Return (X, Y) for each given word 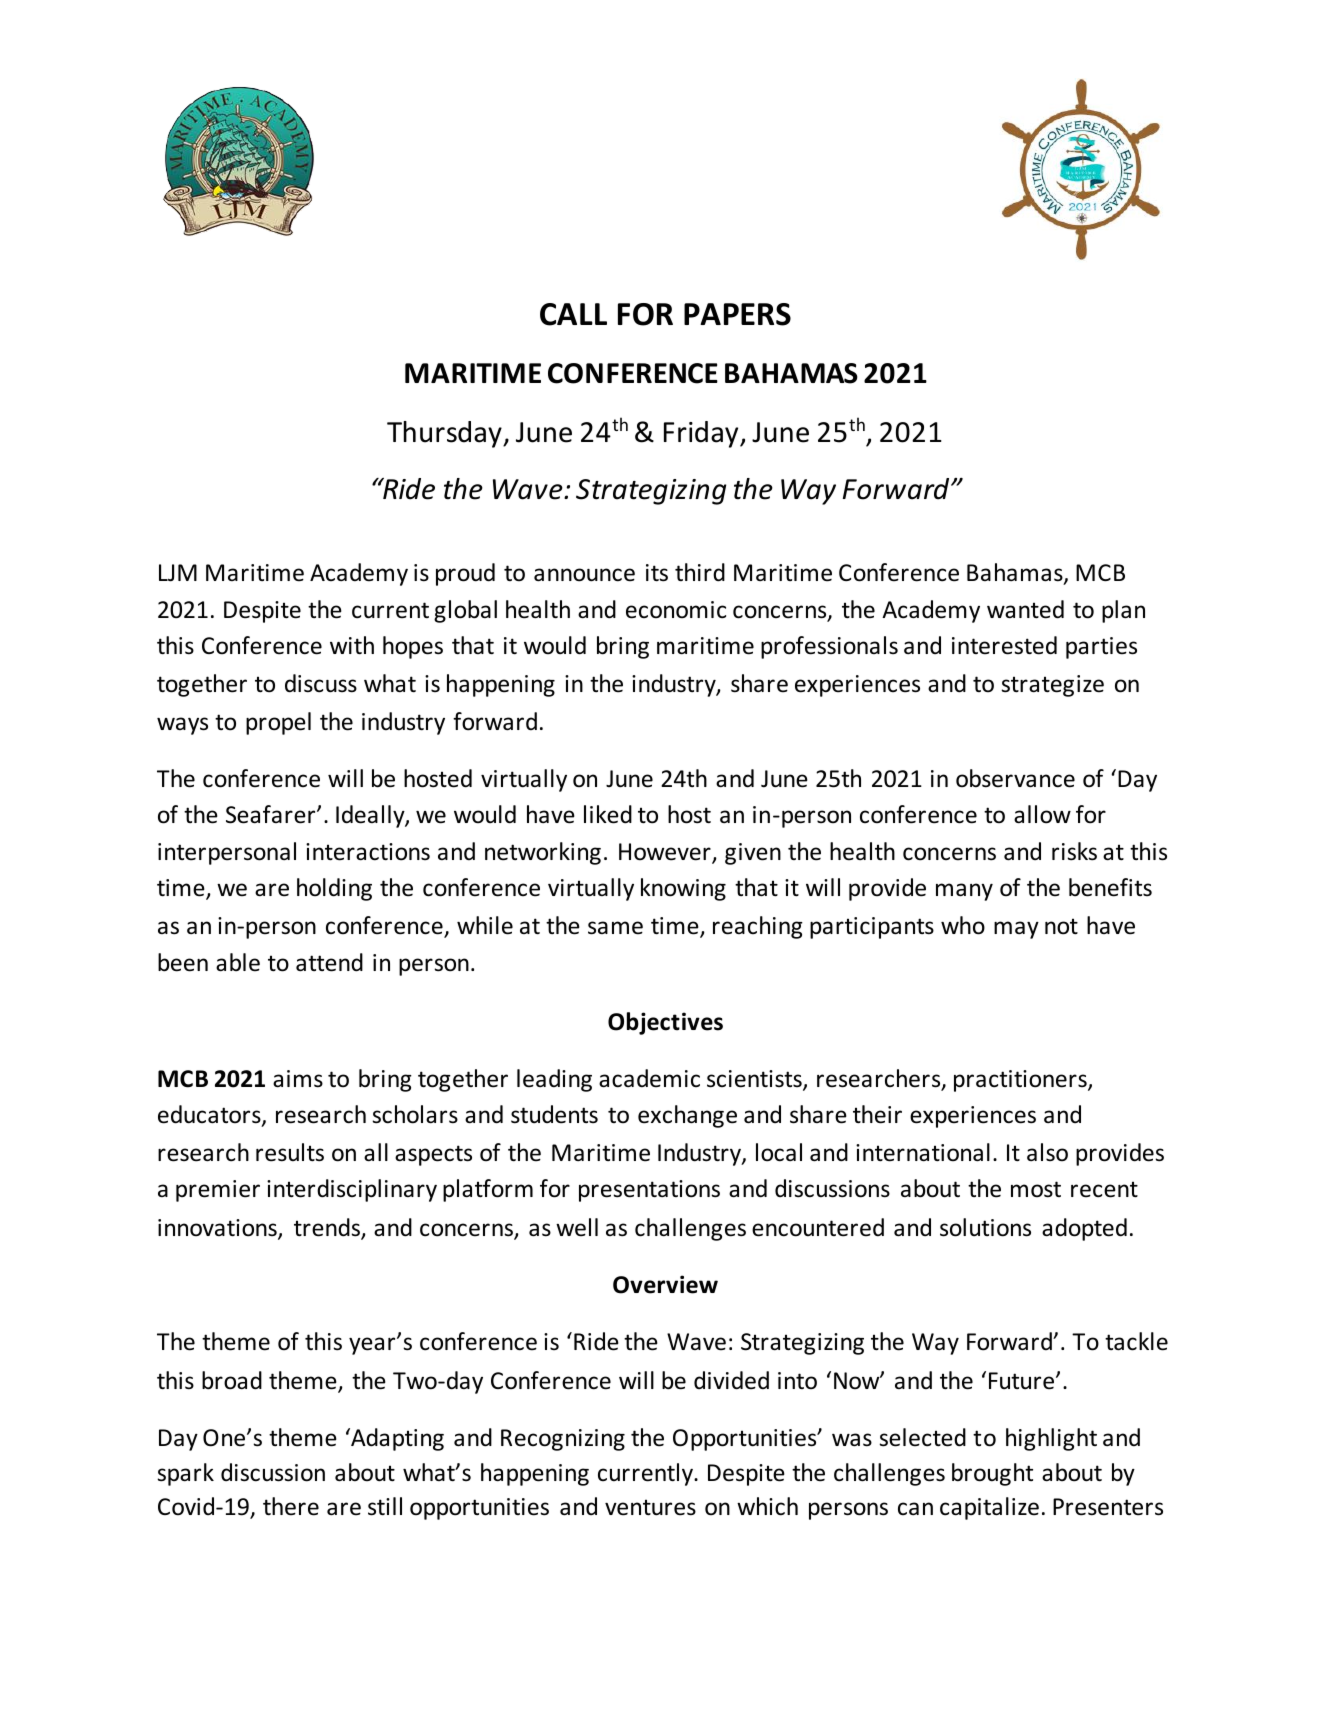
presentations (649, 1191)
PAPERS (737, 314)
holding (334, 889)
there (291, 1506)
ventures (650, 1507)
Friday (702, 434)
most (1036, 1189)
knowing (683, 889)
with (352, 645)
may (1016, 930)
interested (1004, 645)
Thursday (445, 434)
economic (676, 610)
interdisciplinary (352, 1190)
